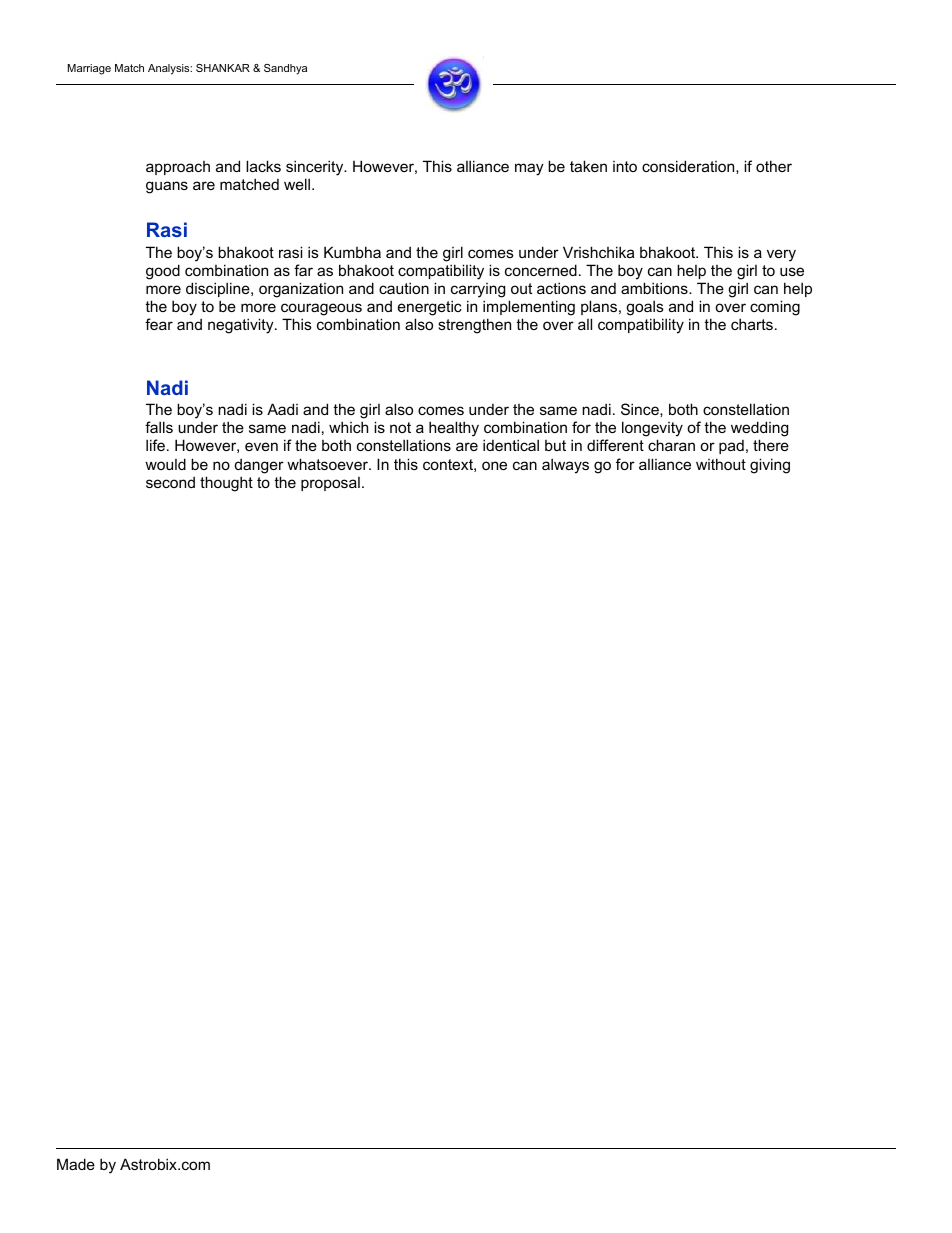 The image size is (952, 1233). I want to click on healthy, so click(454, 429).
